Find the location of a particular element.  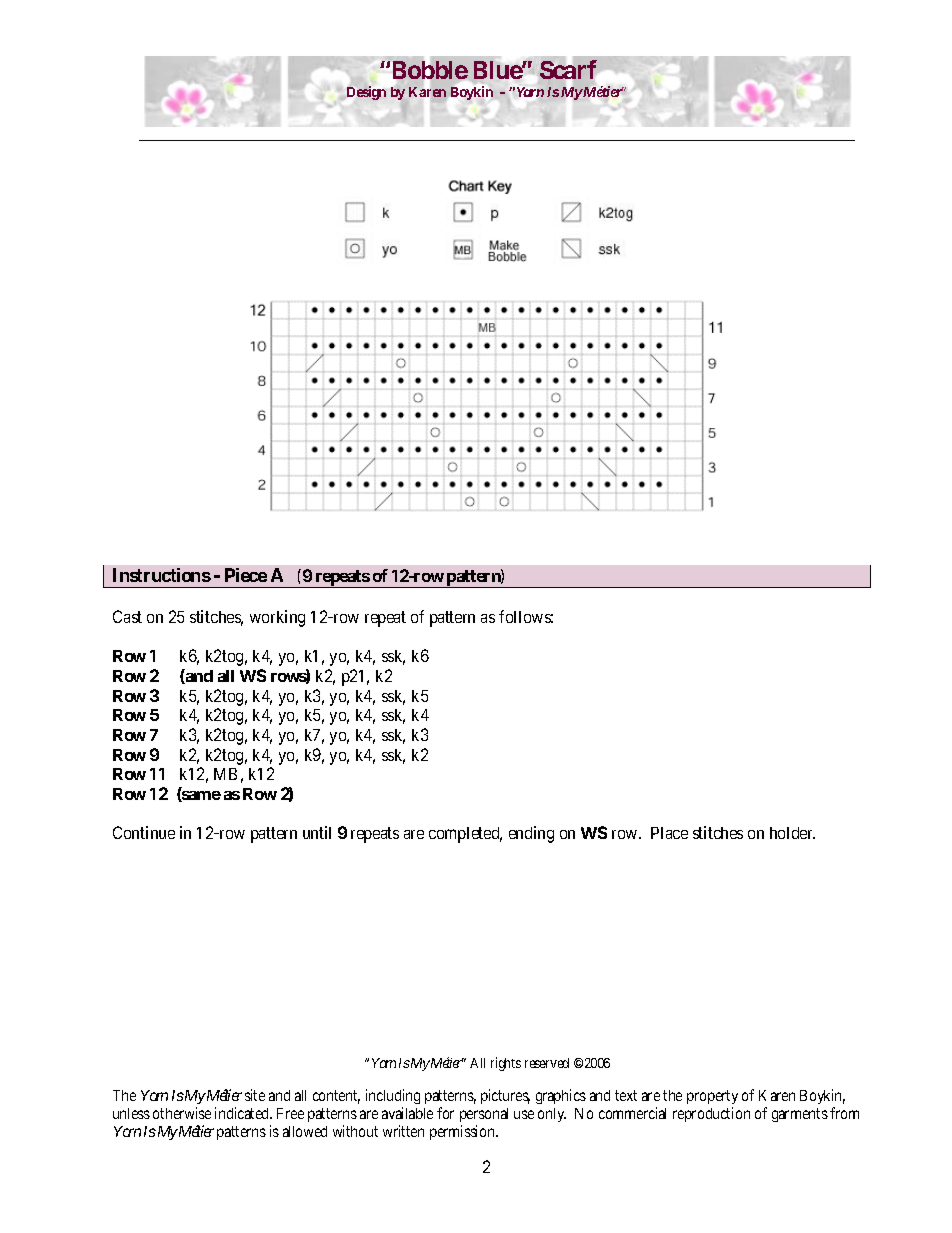

otherwise is located at coordinates (182, 1113).
